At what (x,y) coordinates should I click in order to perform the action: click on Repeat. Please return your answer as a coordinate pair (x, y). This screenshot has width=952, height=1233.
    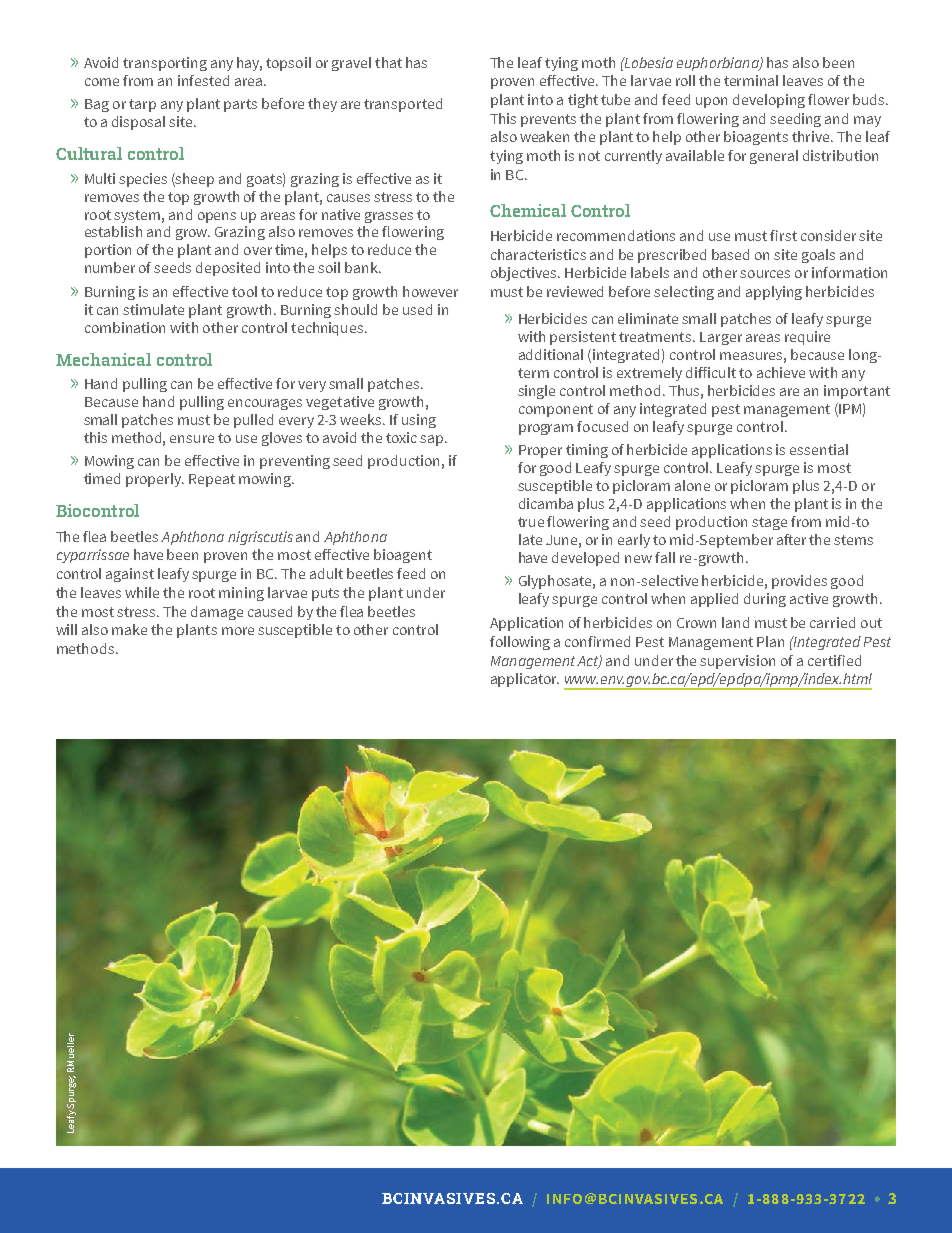
    Looking at the image, I should click on (212, 480).
